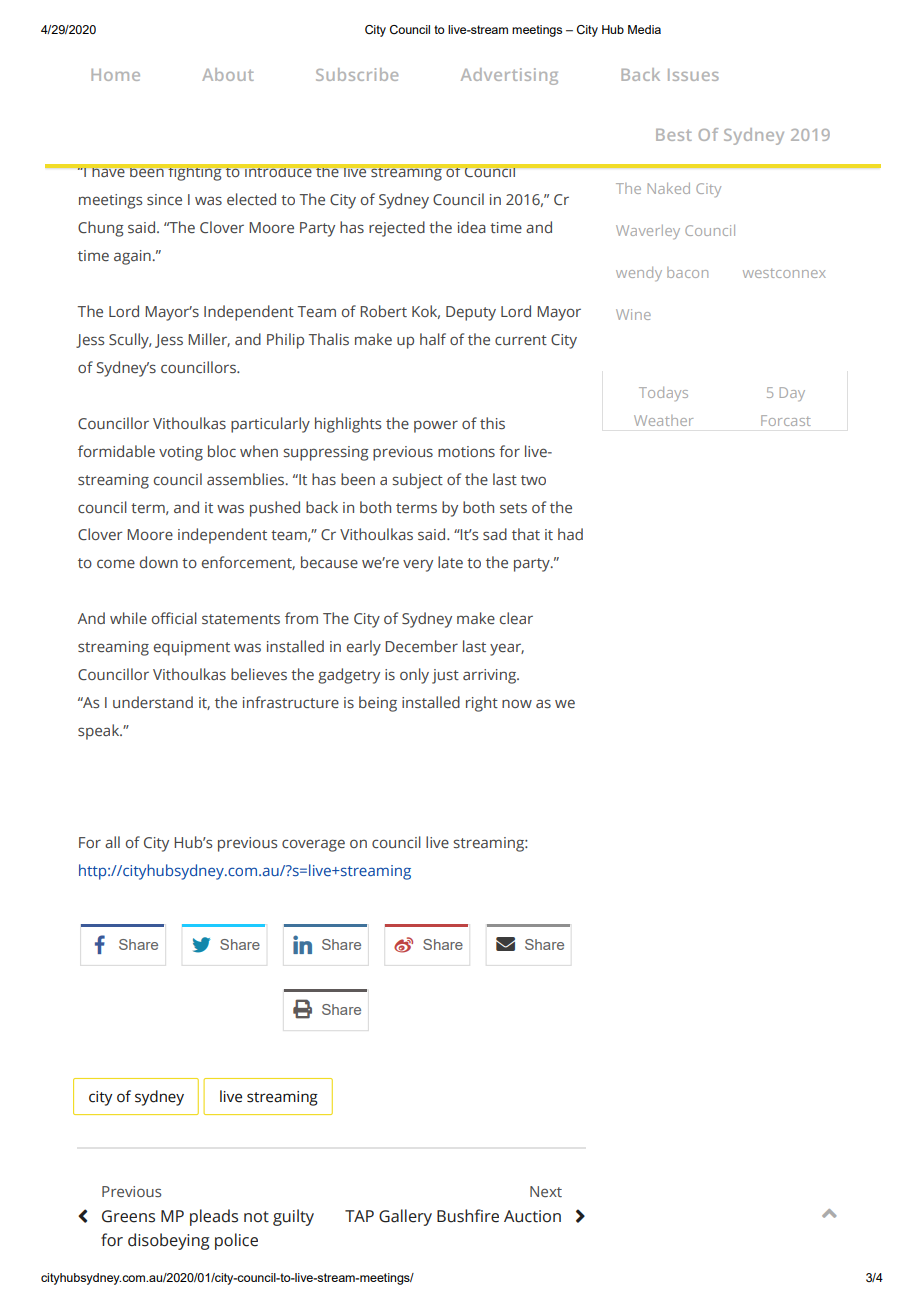 The width and height of the screenshot is (924, 1308). Describe the element at coordinates (192, 648) in the screenshot. I see `equipment` at that location.
